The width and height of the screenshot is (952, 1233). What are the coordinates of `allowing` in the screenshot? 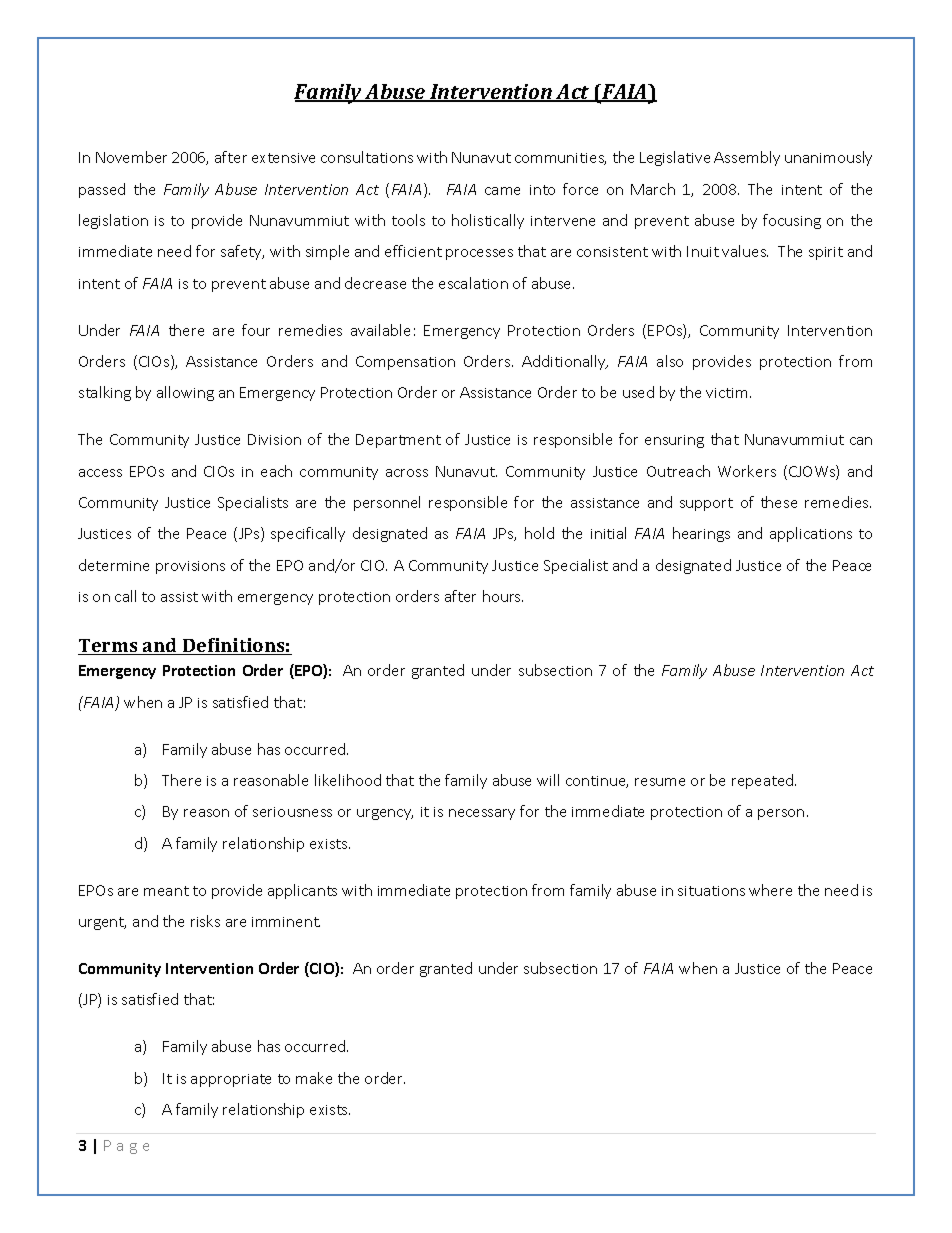 It's located at (185, 393).
